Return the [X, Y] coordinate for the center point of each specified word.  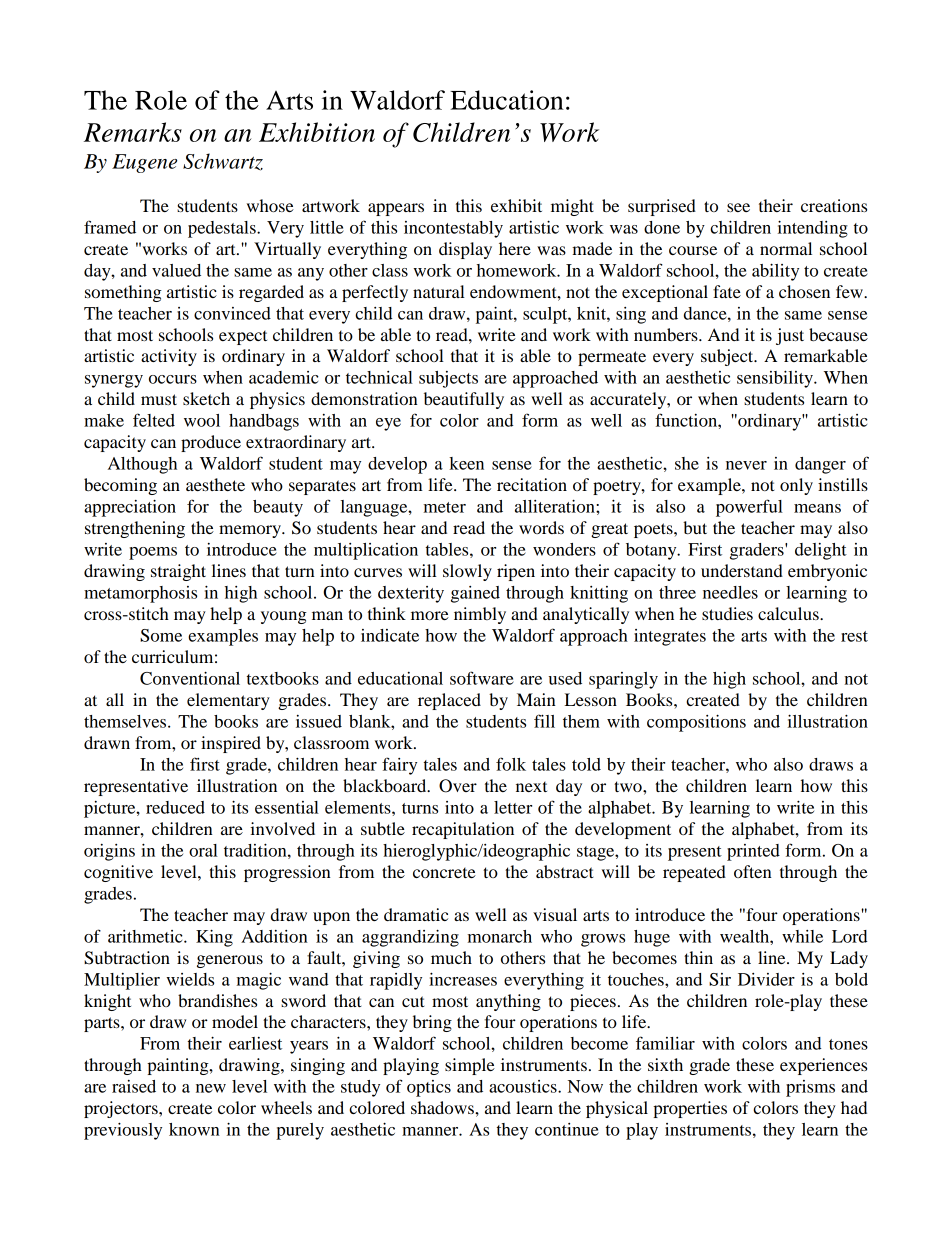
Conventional [190, 678]
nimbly [480, 615]
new [211, 1088]
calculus [789, 613]
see [738, 207]
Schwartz [223, 162]
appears [396, 209]
